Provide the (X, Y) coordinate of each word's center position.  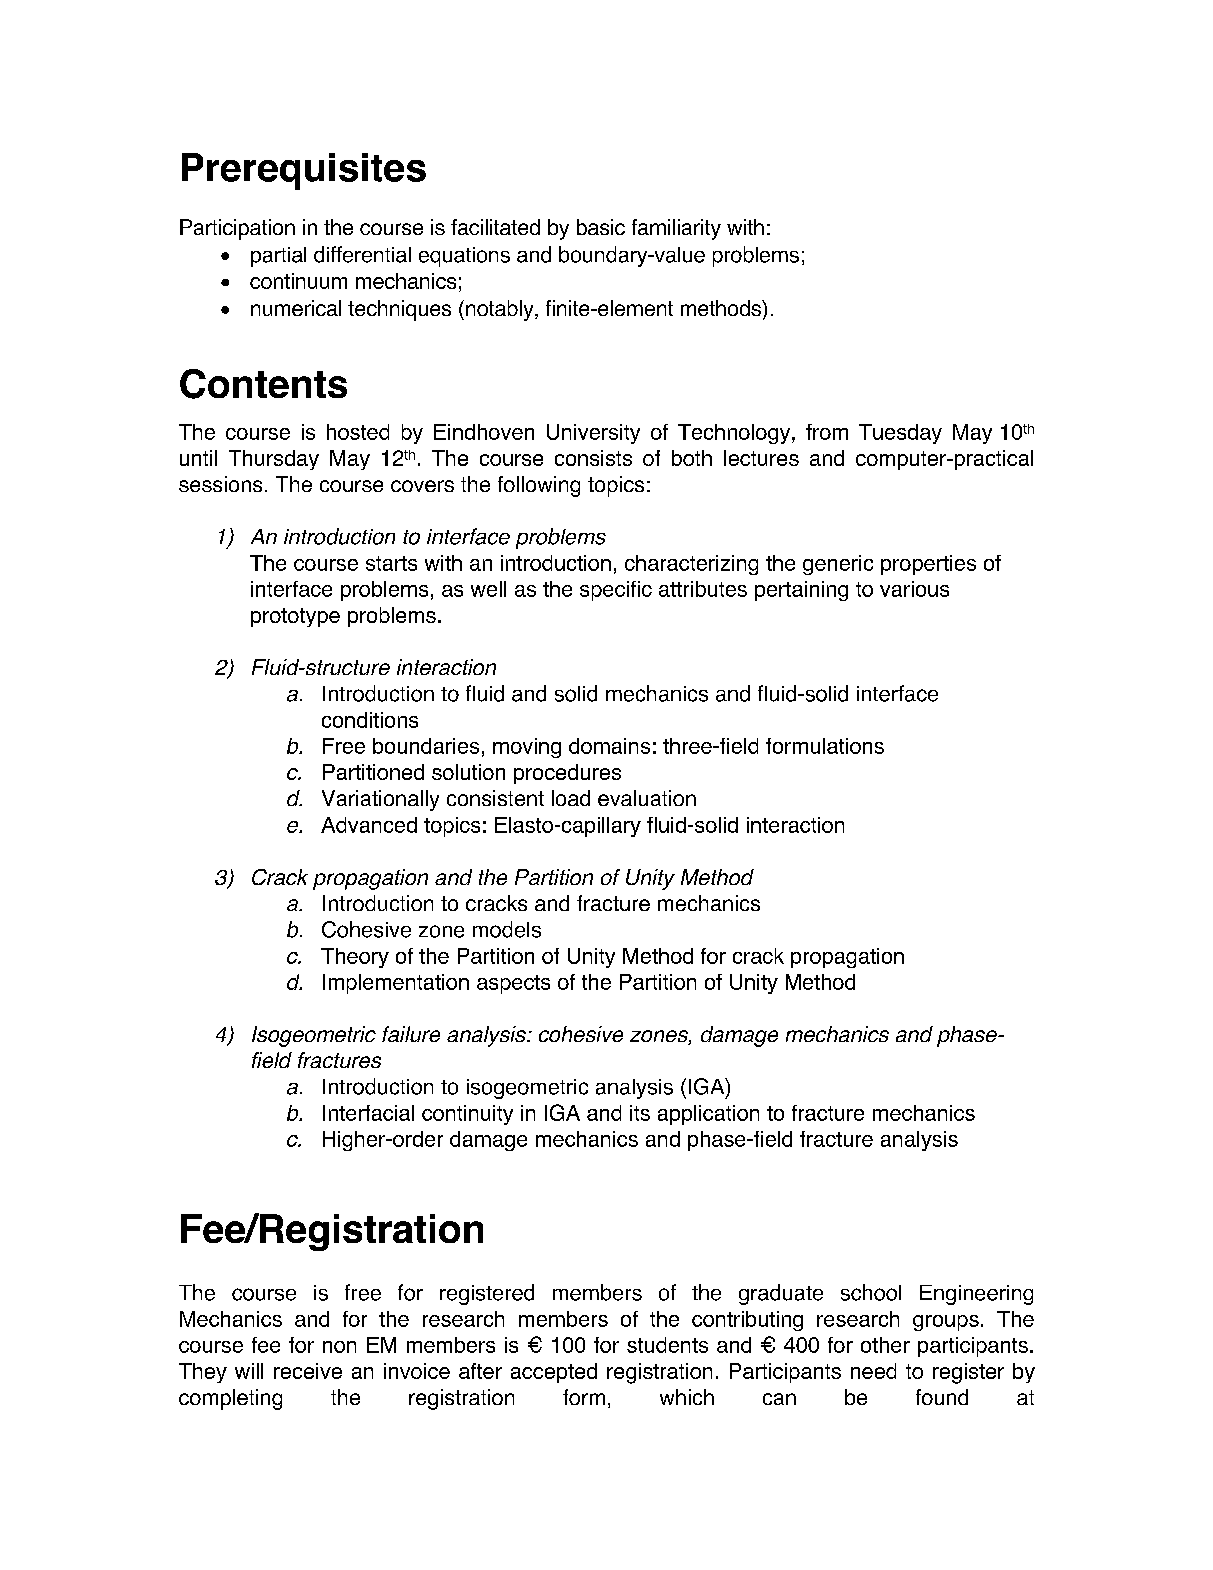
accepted (554, 1373)
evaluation (647, 798)
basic (601, 227)
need (873, 1371)
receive (308, 1371)
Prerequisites (304, 171)
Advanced (369, 825)
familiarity (676, 229)
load (571, 798)
